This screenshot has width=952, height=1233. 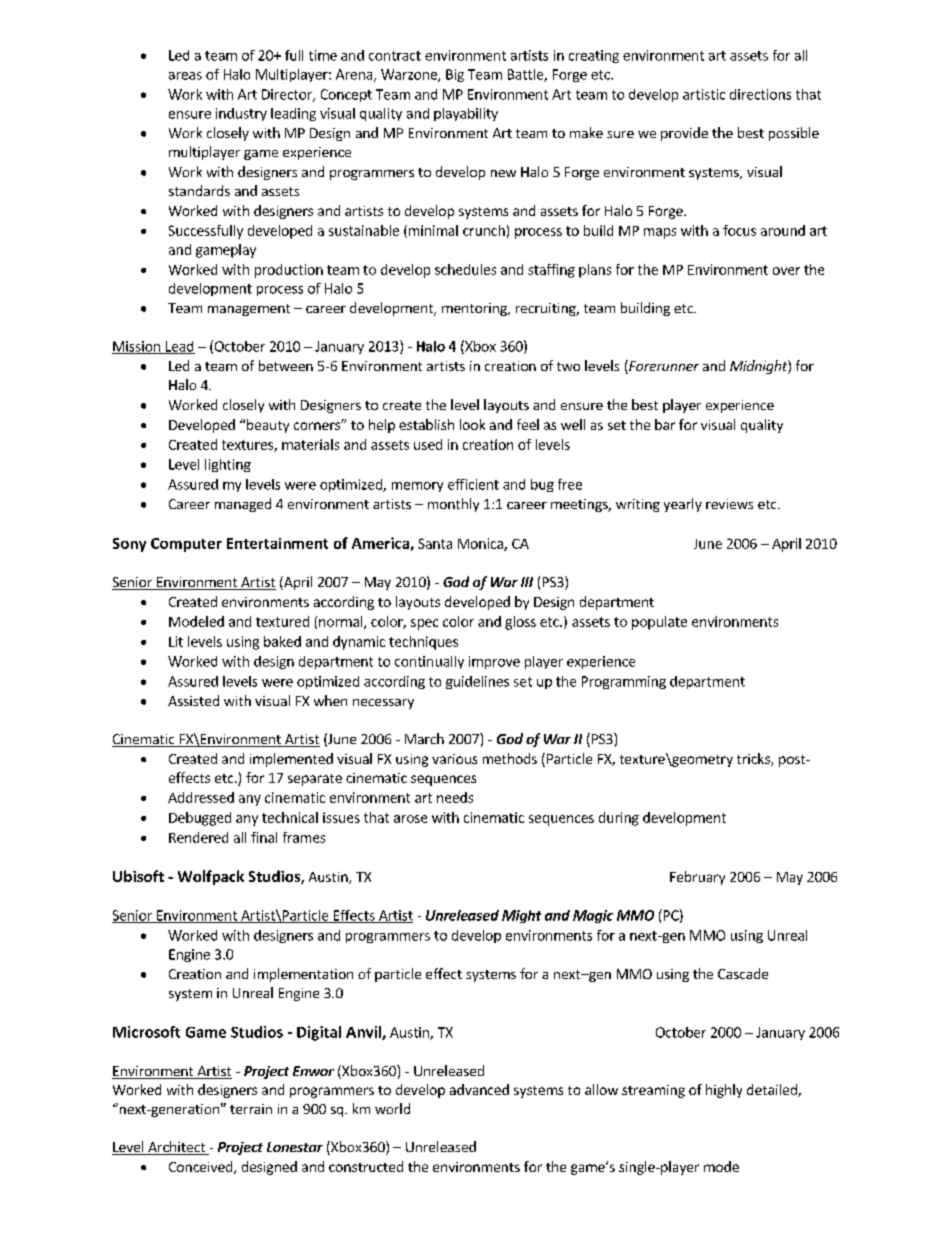 I want to click on advanced, so click(x=479, y=1089).
